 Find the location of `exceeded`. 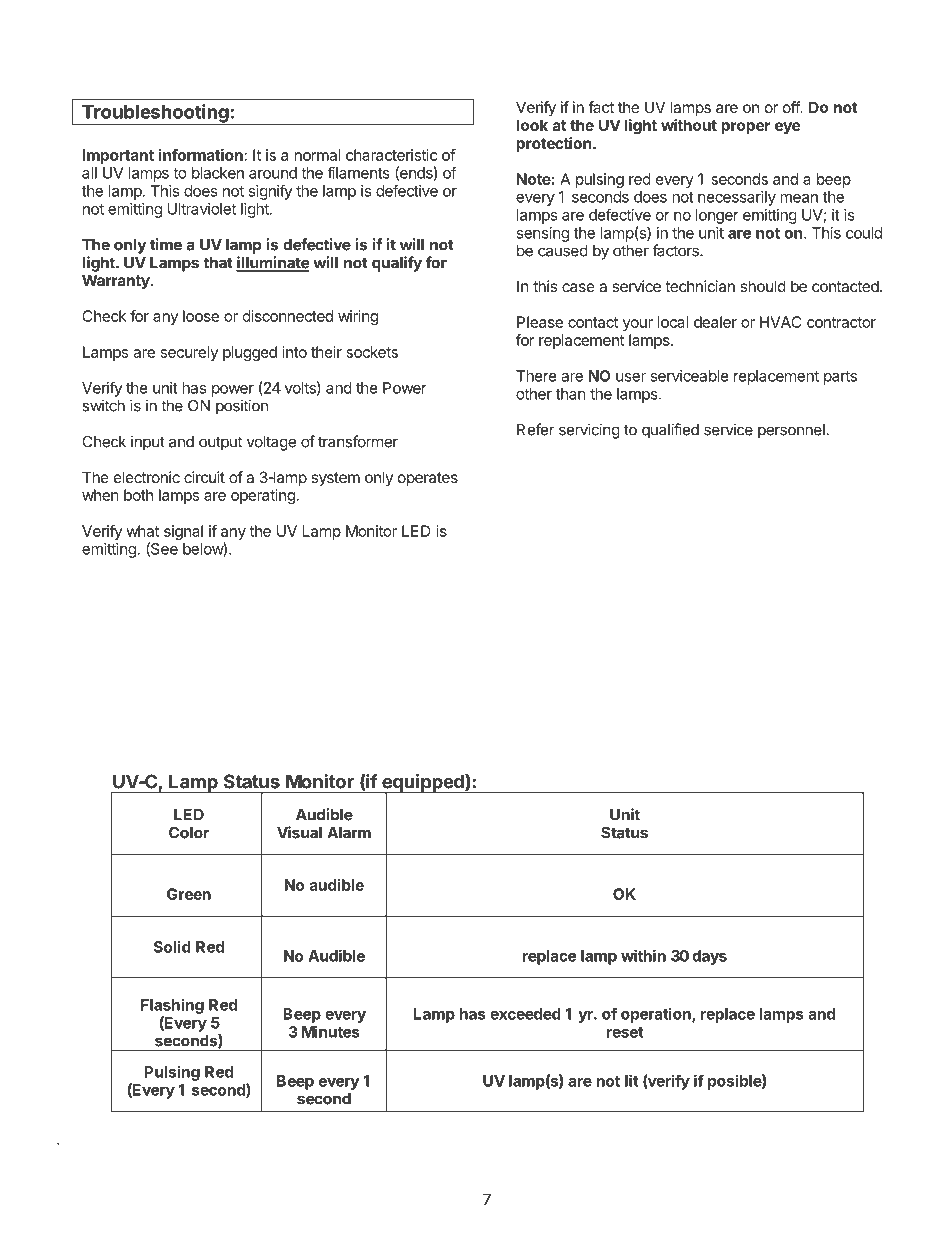

exceeded is located at coordinates (525, 1014).
